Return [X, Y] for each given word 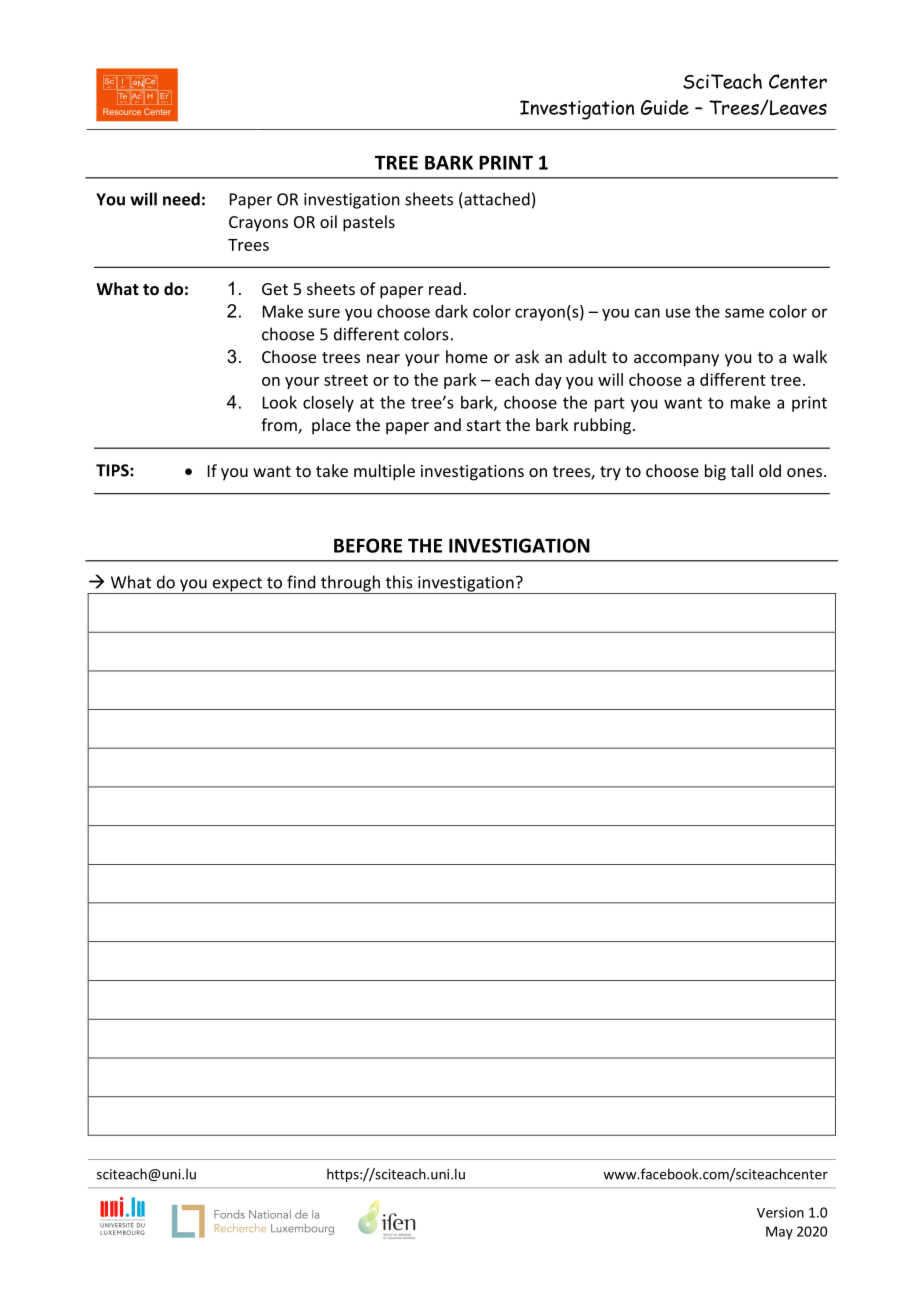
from [280, 426]
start [484, 425]
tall [742, 470]
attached [496, 200]
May [779, 1233]
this [399, 582]
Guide [665, 107]
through [350, 584]
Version [780, 1212]
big [715, 472]
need [181, 199]
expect [237, 585]
